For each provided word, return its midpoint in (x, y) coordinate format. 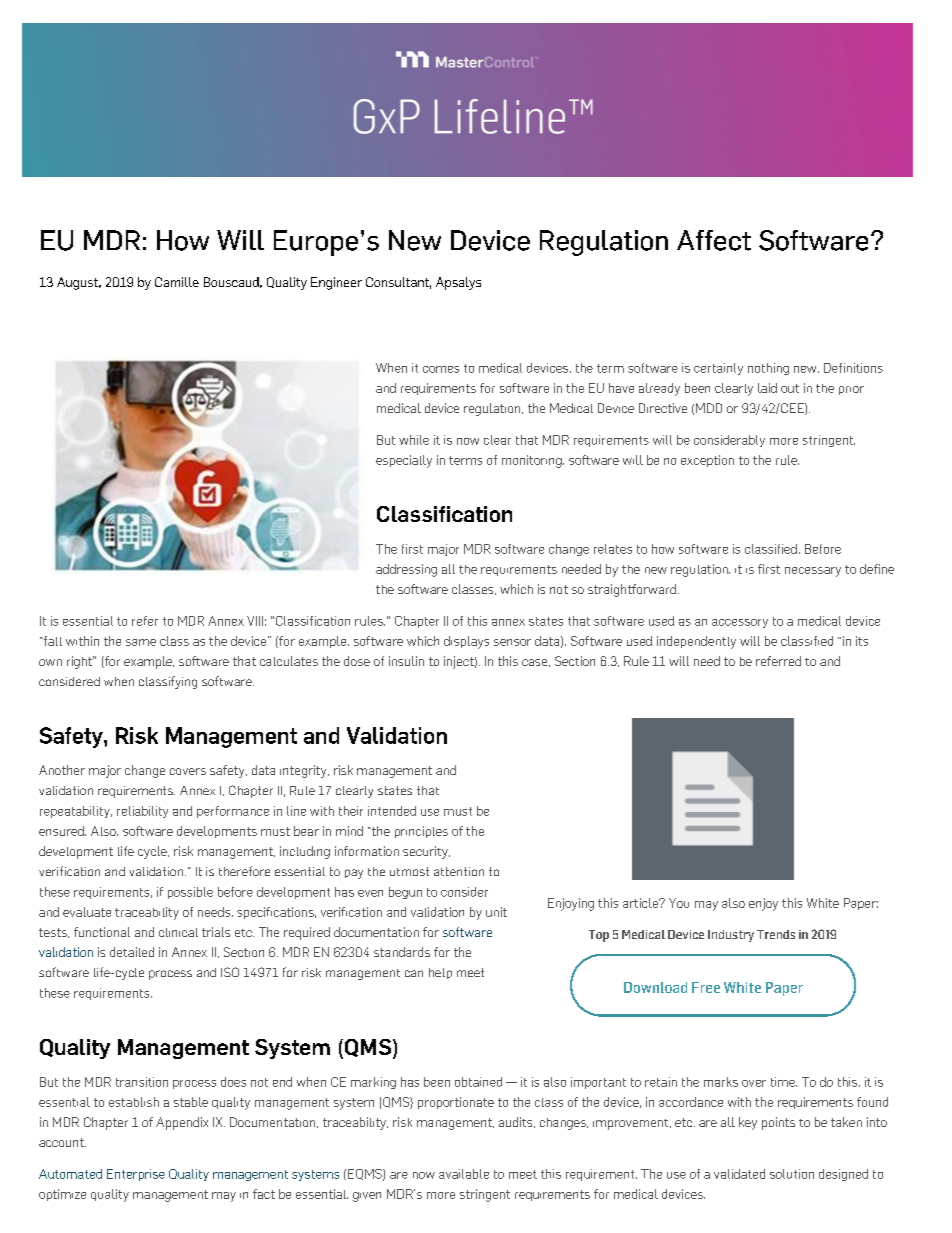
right (80, 662)
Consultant (398, 283)
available (464, 1174)
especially (404, 461)
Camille (177, 282)
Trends (776, 934)
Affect (714, 240)
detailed (132, 952)
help (440, 973)
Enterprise (136, 1175)
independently (696, 642)
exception (707, 461)
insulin (406, 661)
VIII (255, 621)
